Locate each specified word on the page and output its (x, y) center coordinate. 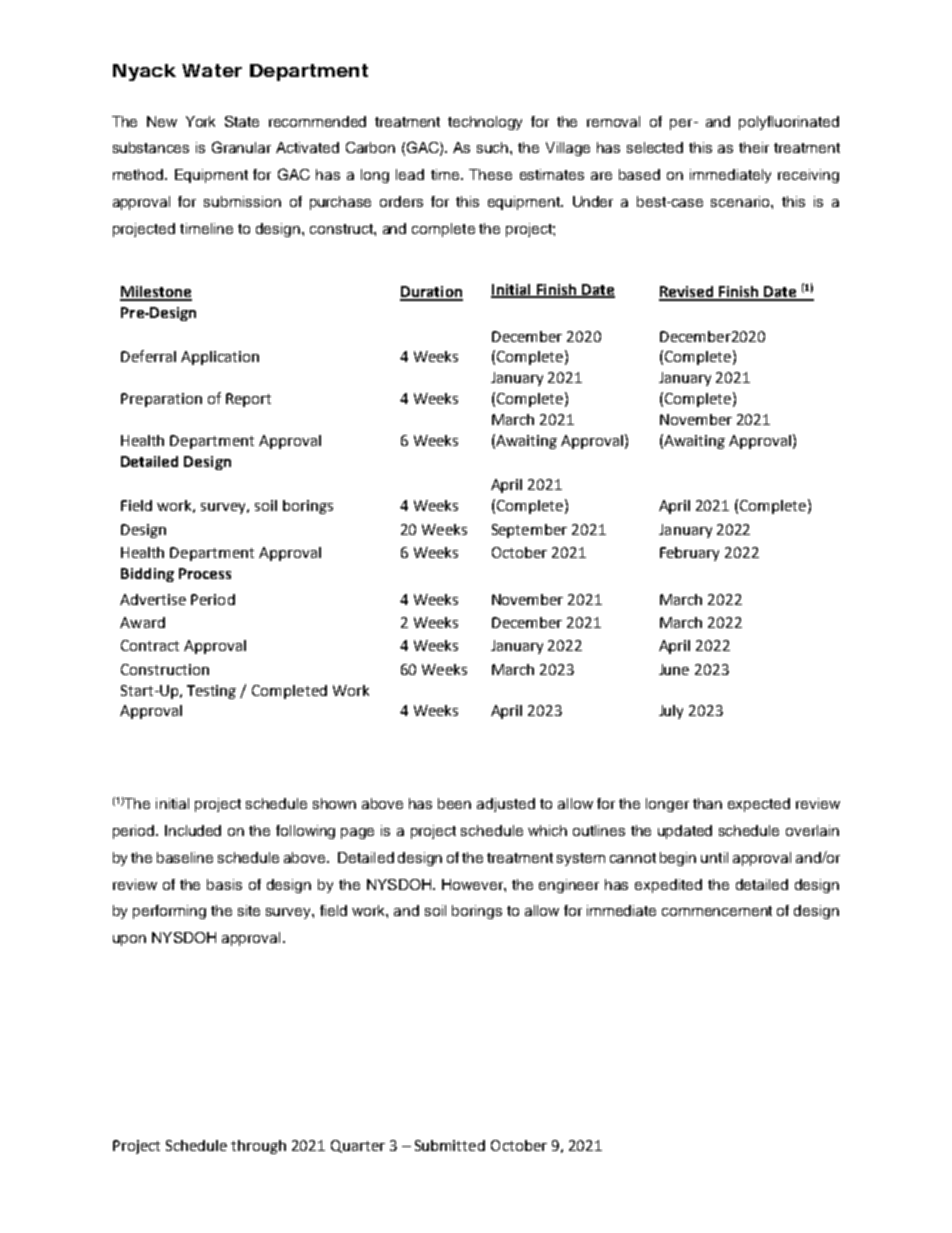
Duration (431, 293)
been (454, 803)
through (258, 1147)
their (754, 147)
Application (220, 358)
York (200, 121)
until (714, 857)
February (689, 554)
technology (485, 123)
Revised (687, 293)
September (529, 531)
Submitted (450, 1145)
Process (205, 573)
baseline (185, 857)
